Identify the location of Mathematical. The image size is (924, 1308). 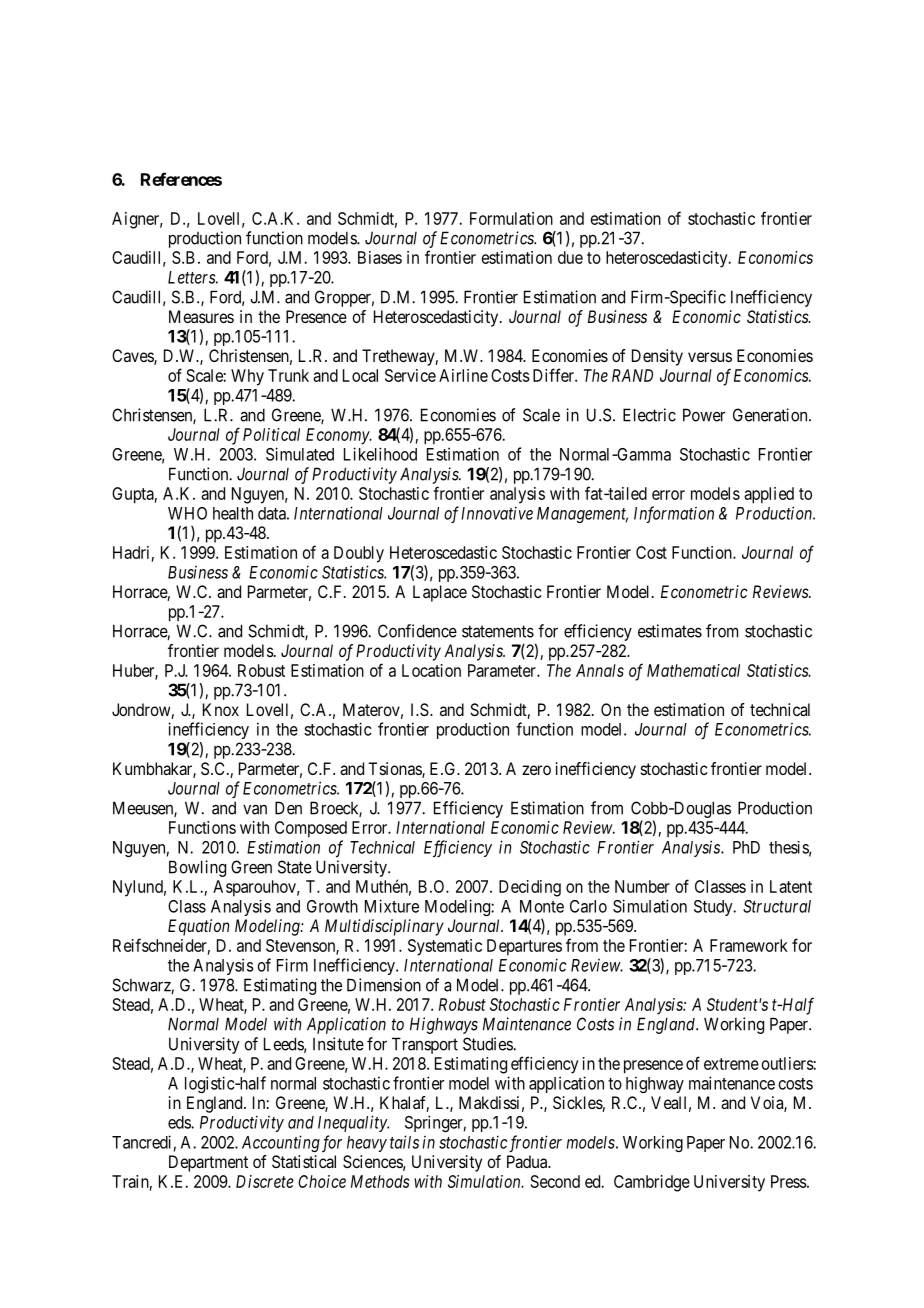
(693, 670).
